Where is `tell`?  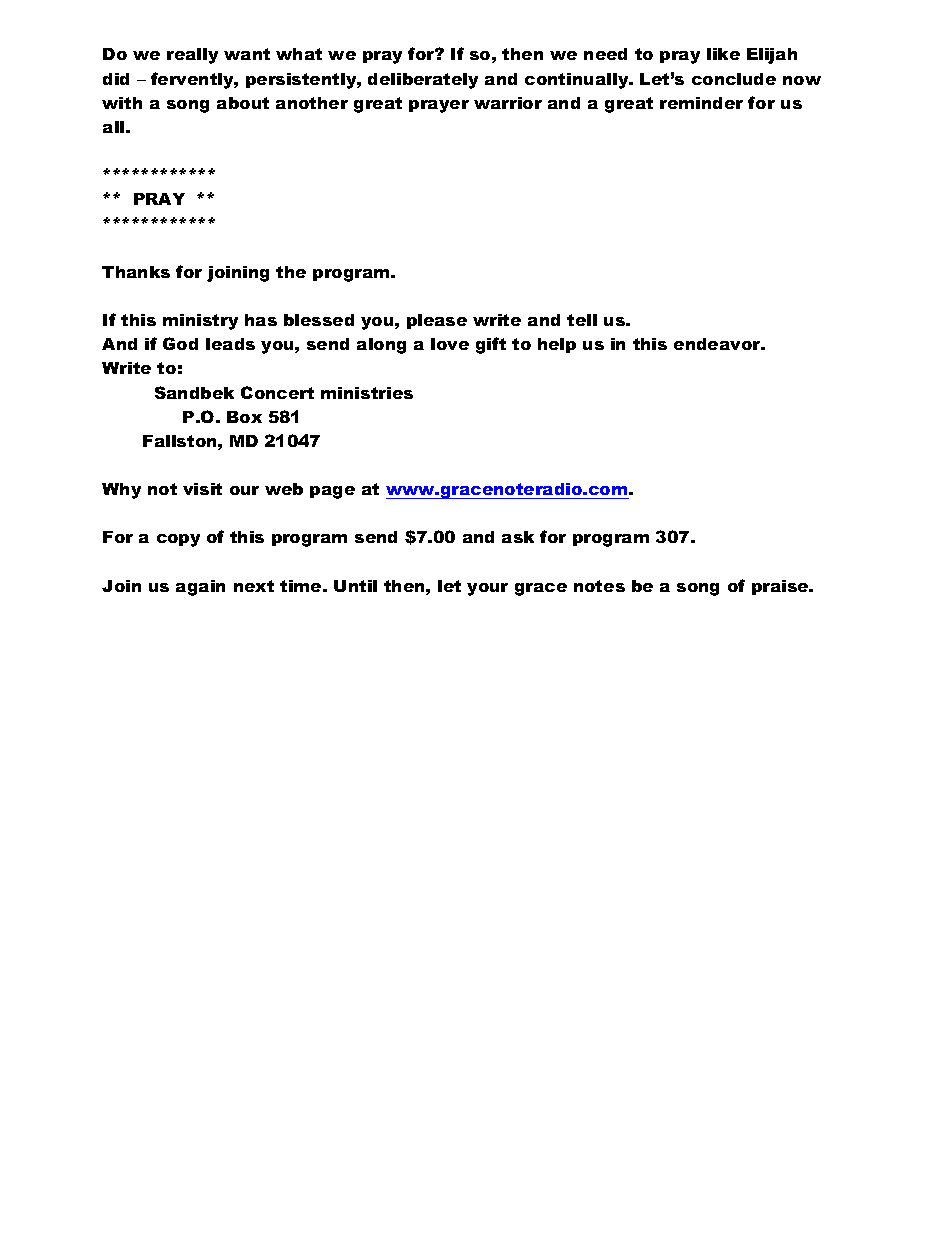 tell is located at coordinates (582, 320).
